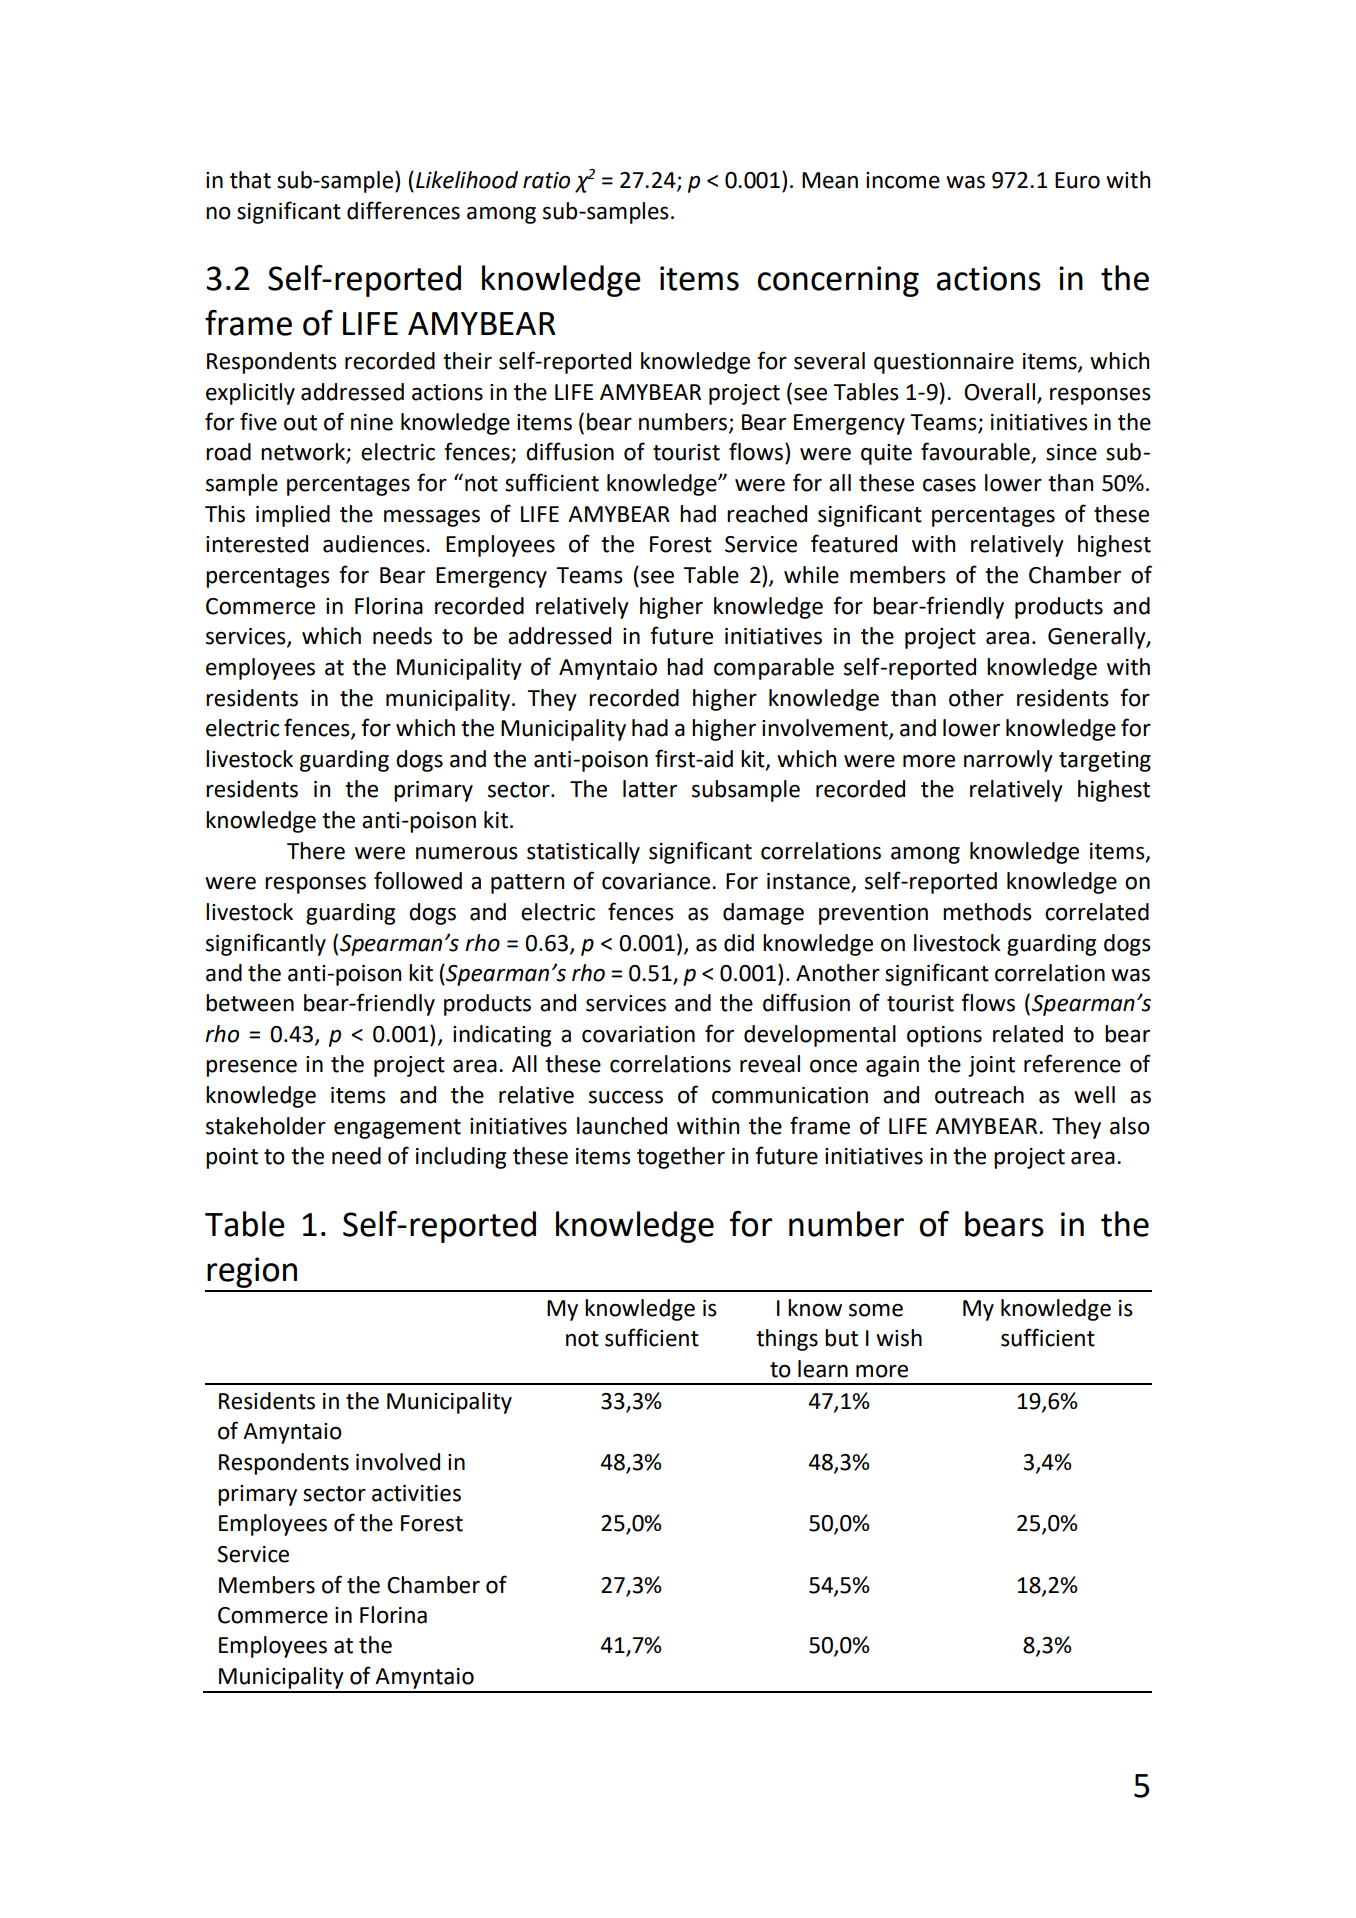  I want to click on wish, so click(899, 1338).
